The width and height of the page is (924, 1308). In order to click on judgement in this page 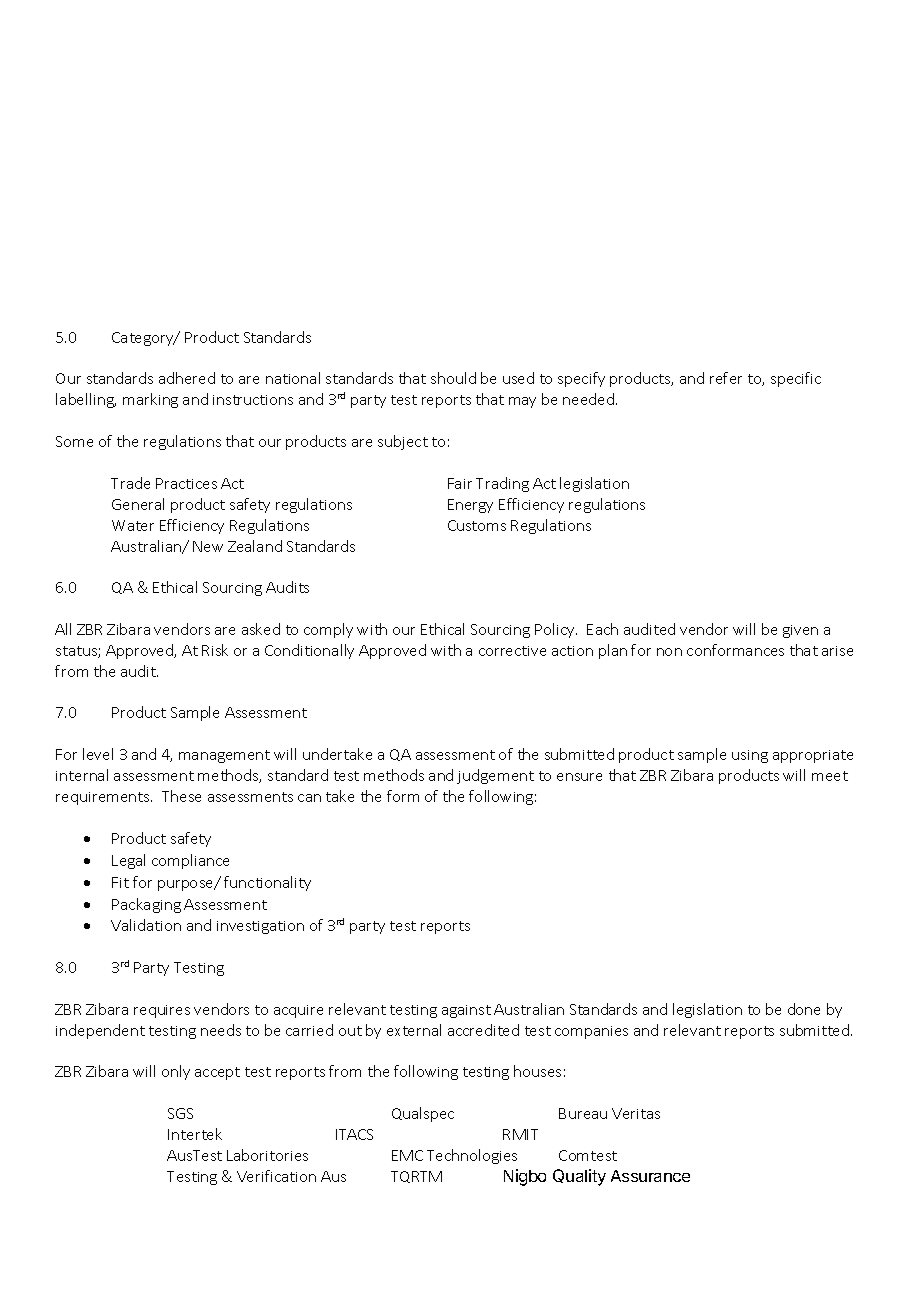, I will do `click(495, 776)`.
